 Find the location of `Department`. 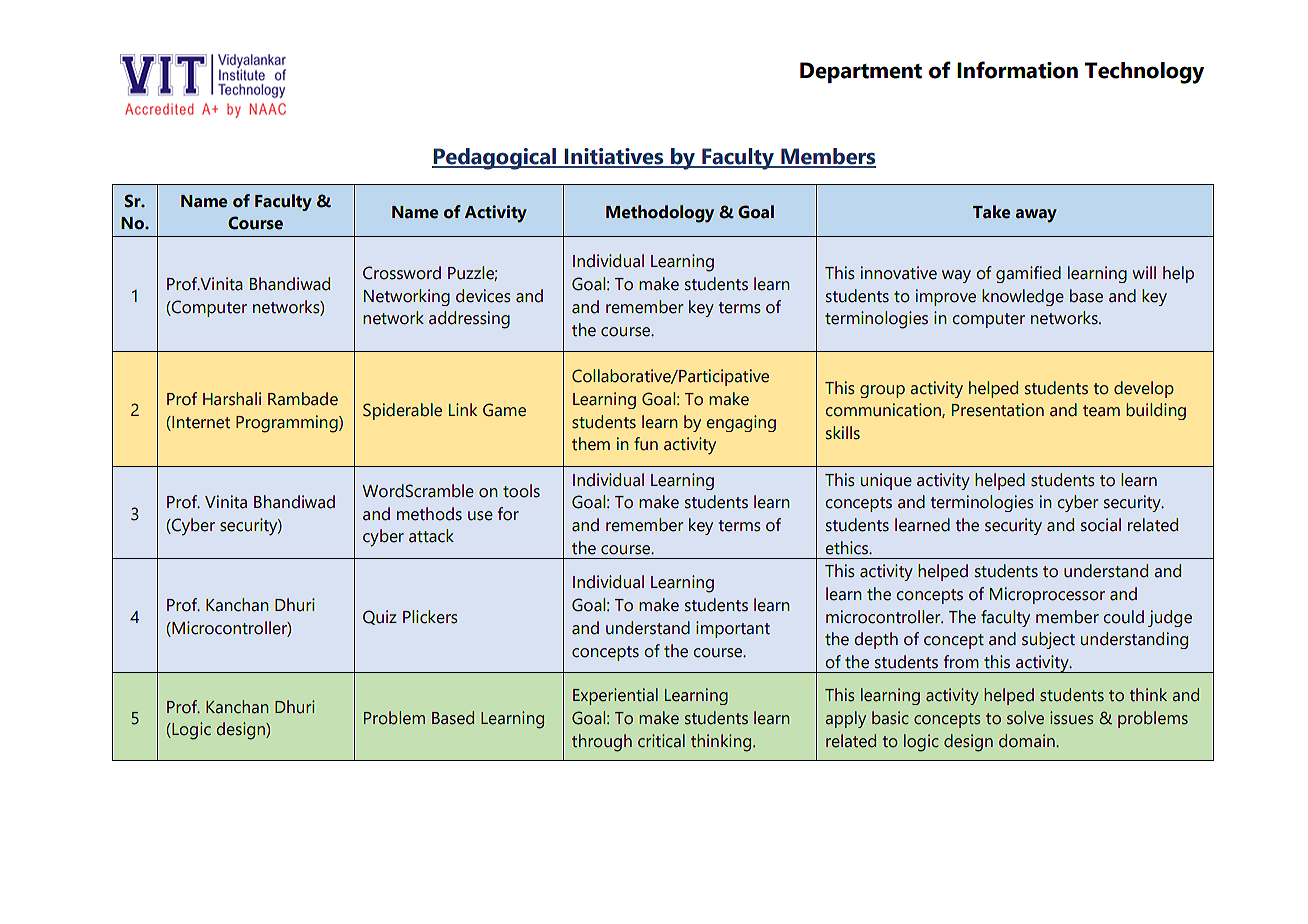

Department is located at coordinates (861, 72).
